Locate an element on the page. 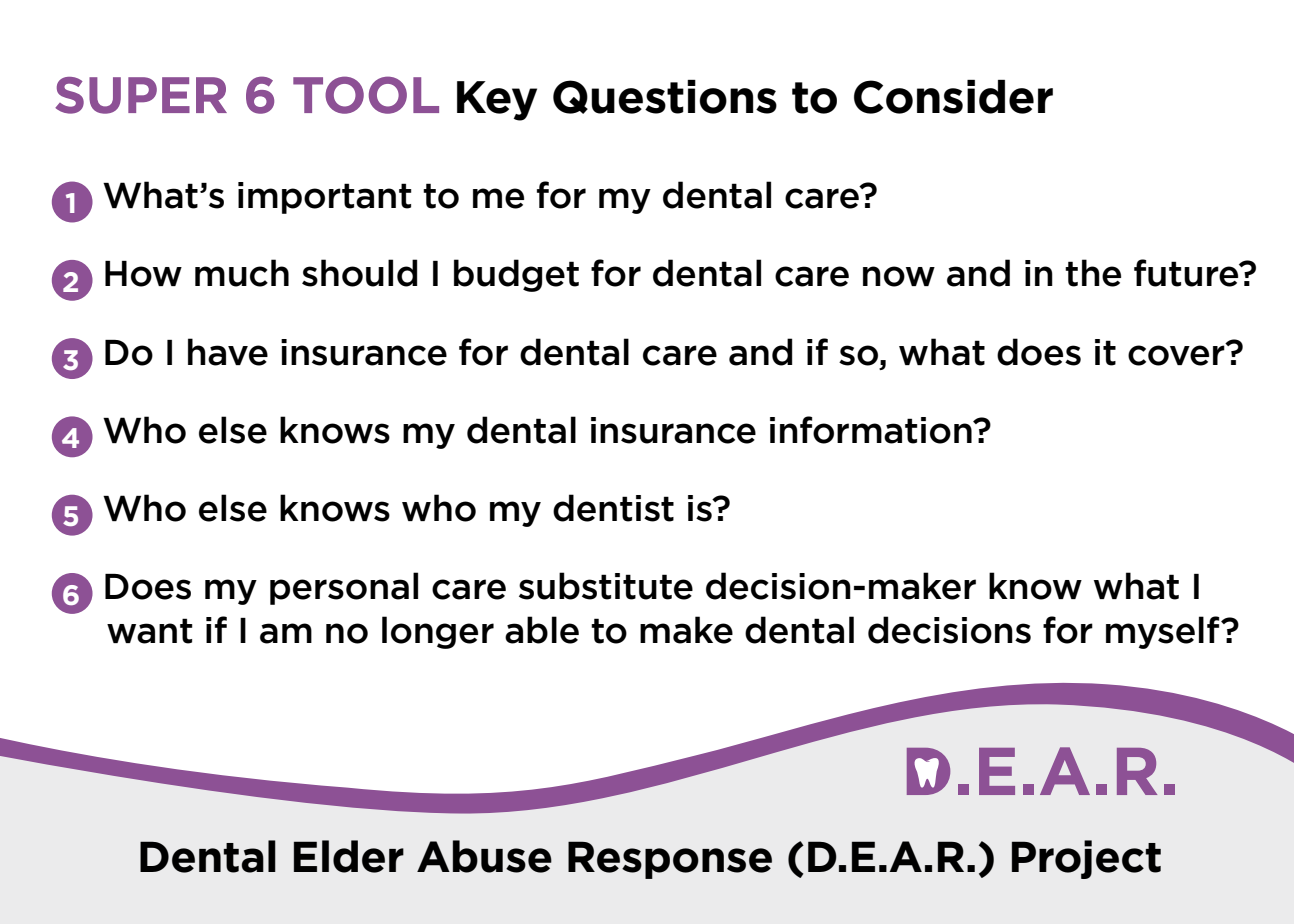 The width and height of the page is (1294, 924). Elder is located at coordinates (349, 856).
